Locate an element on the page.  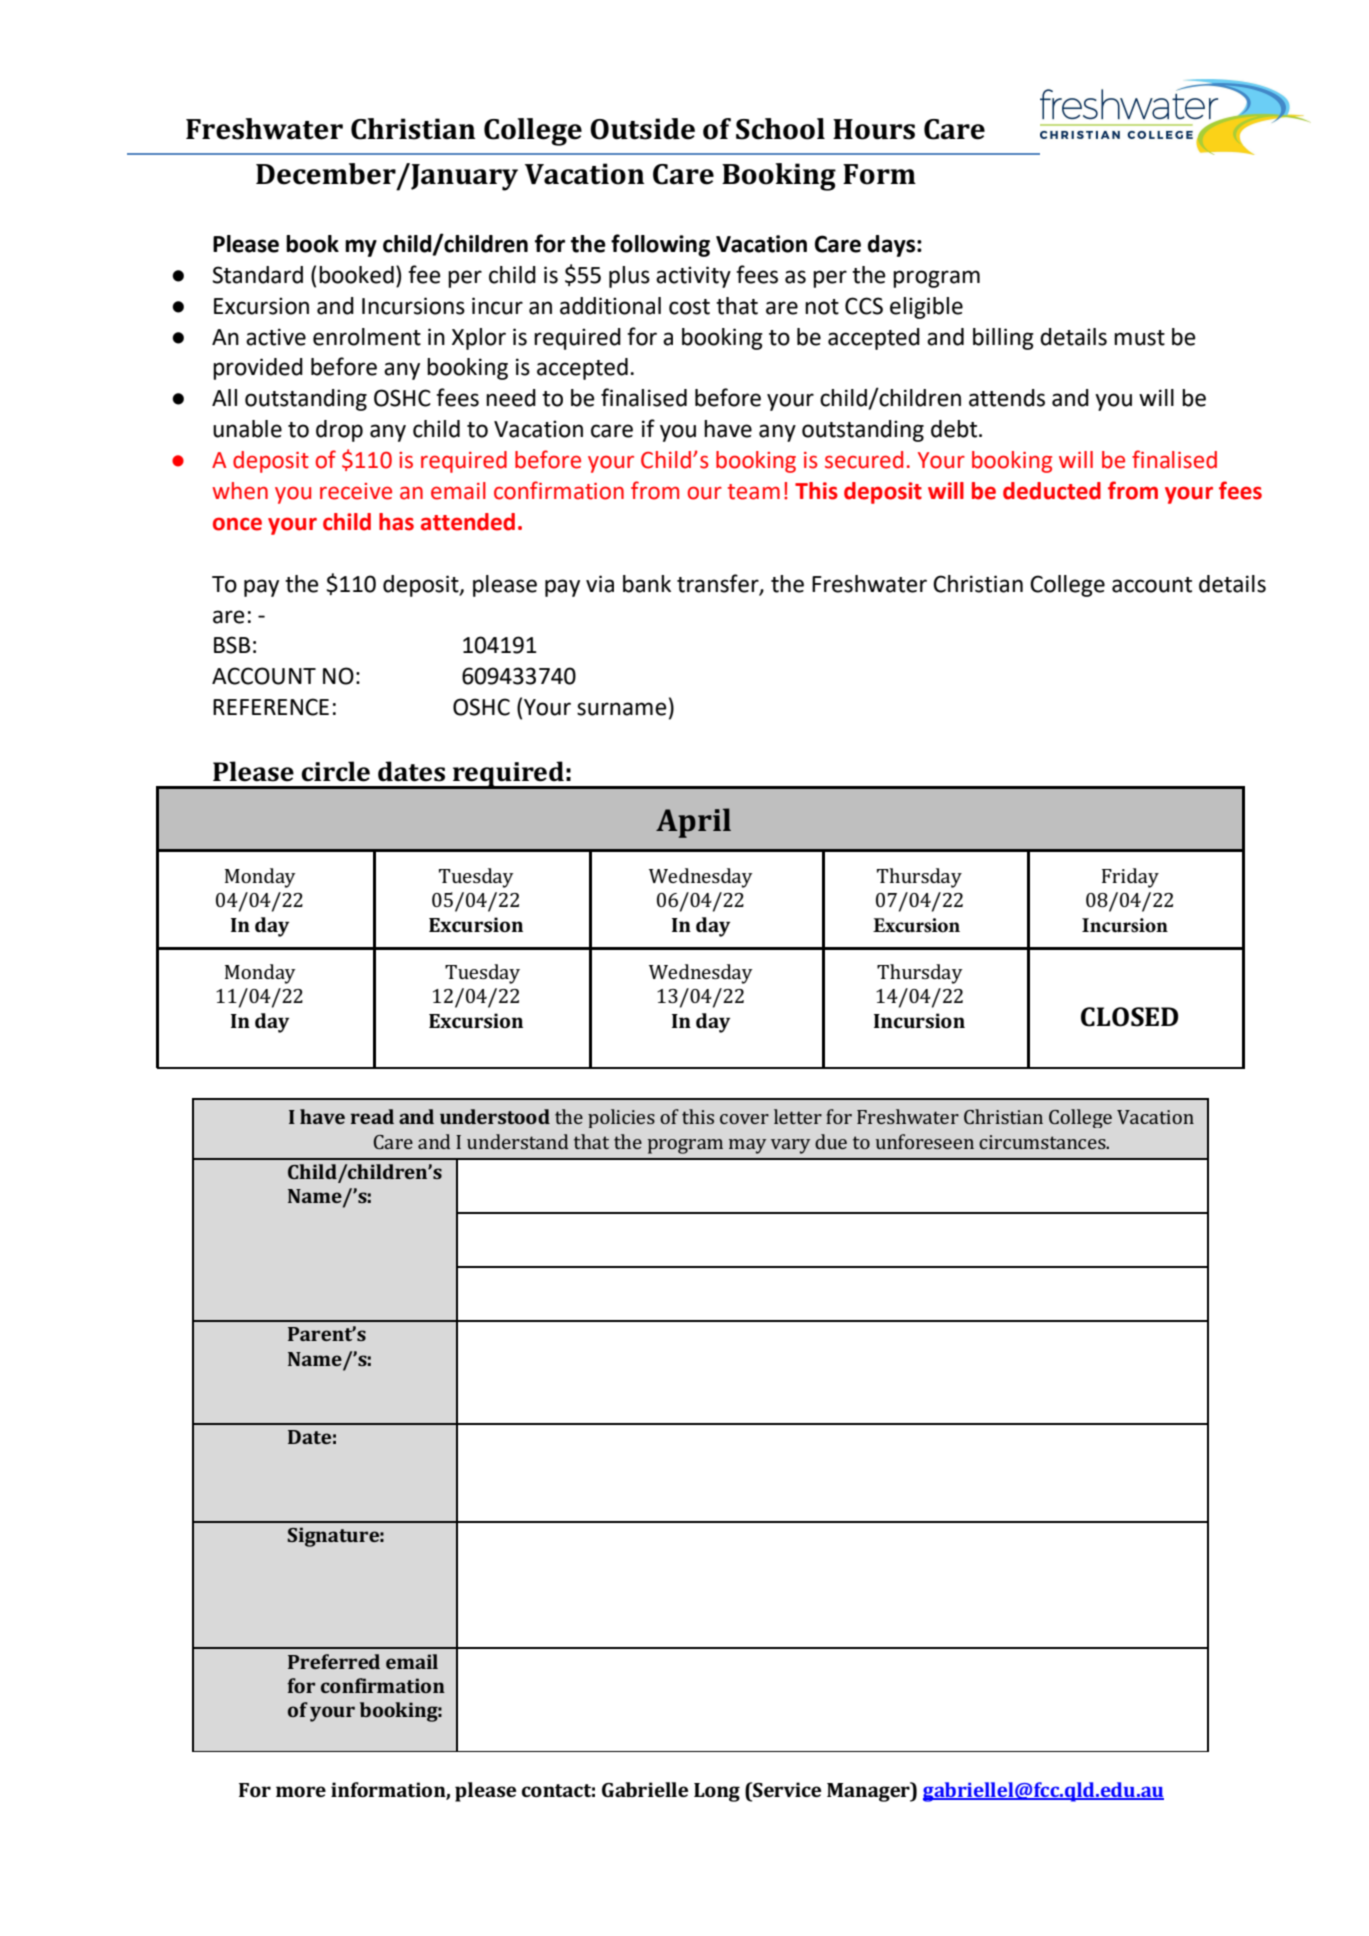
may is located at coordinates (747, 1146).
